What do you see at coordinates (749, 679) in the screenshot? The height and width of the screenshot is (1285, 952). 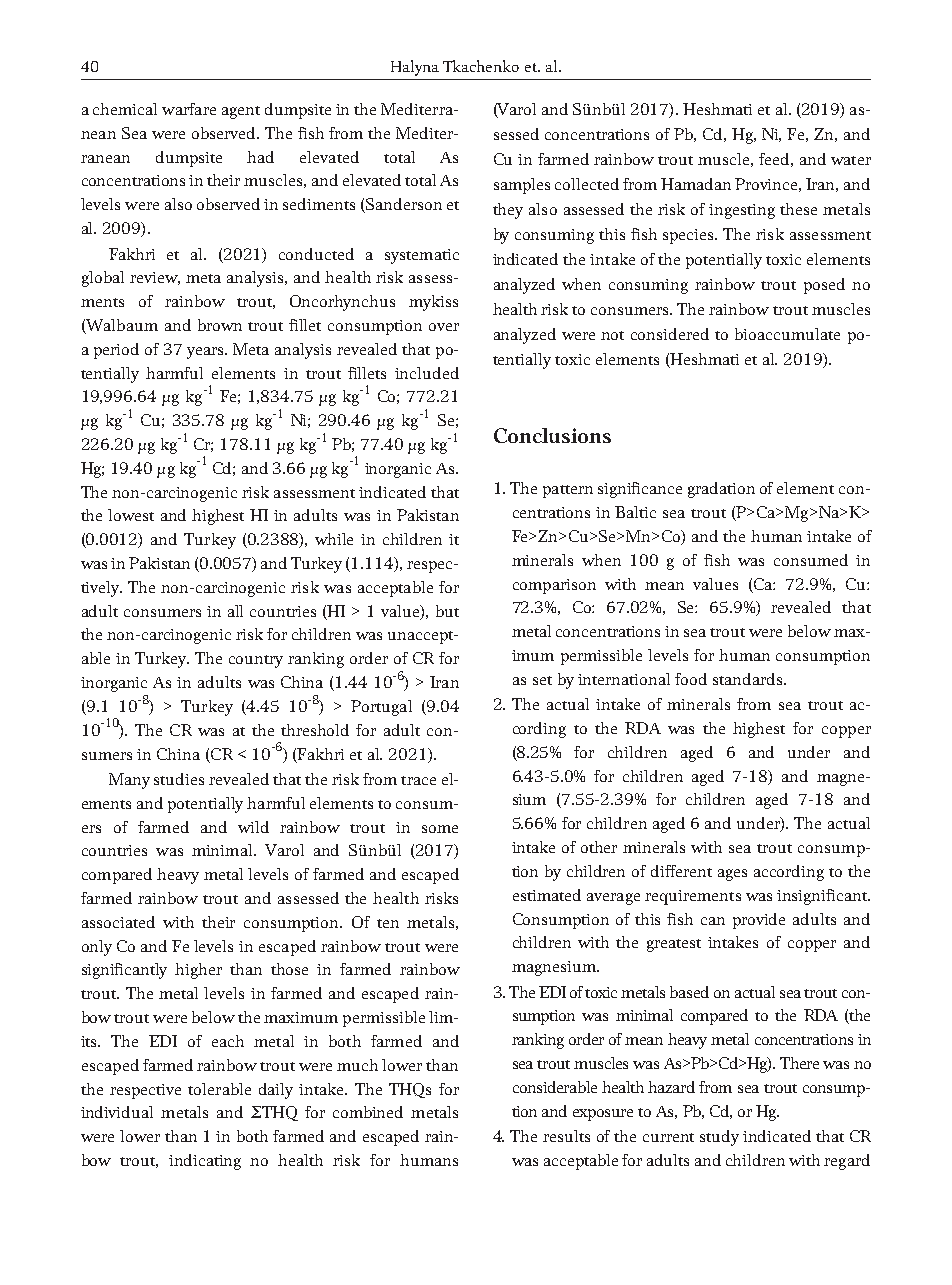 I see `standards` at bounding box center [749, 679].
